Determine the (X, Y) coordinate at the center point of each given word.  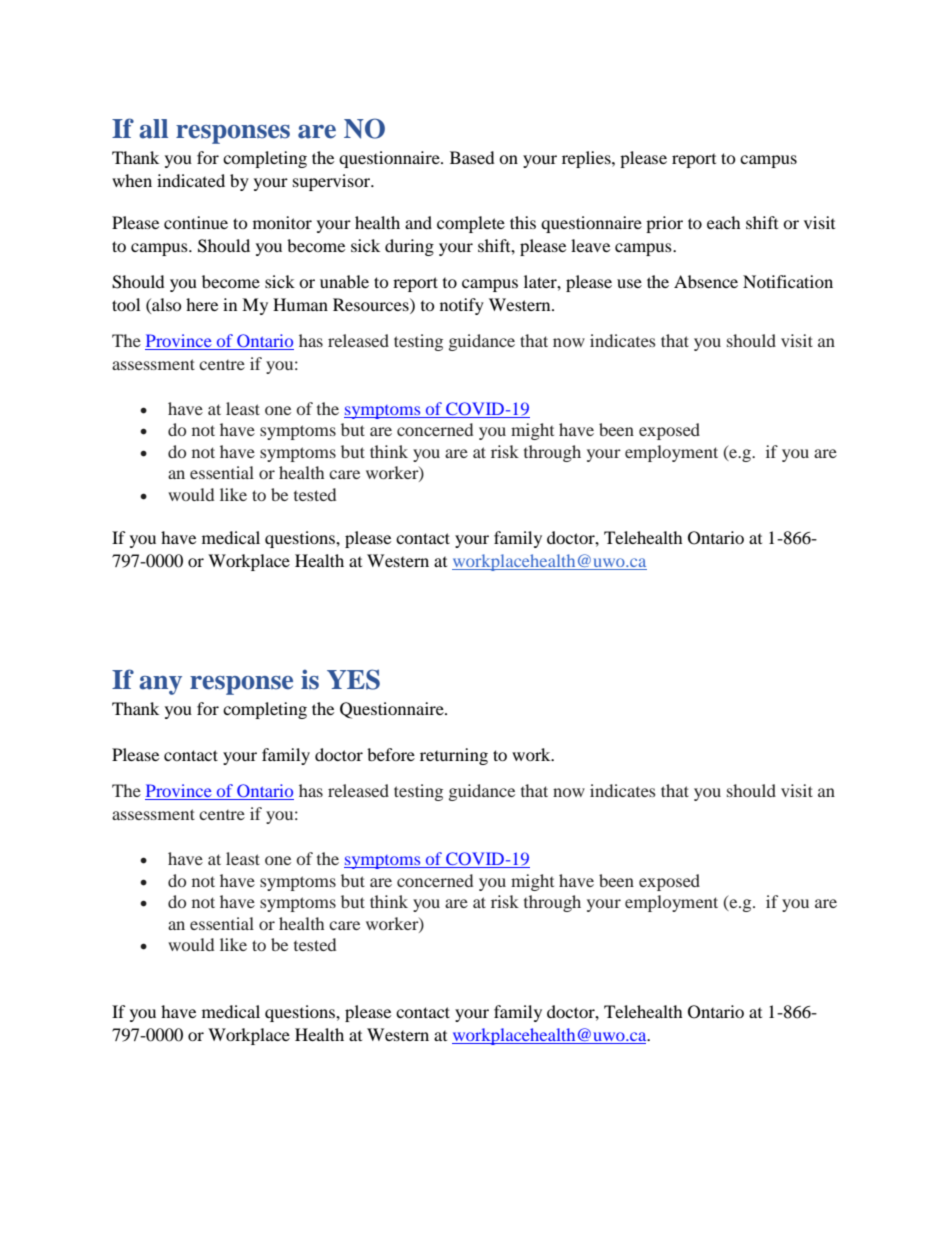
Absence (706, 281)
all (153, 129)
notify (462, 306)
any (160, 685)
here (202, 304)
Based (472, 157)
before (391, 754)
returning (454, 756)
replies (587, 159)
